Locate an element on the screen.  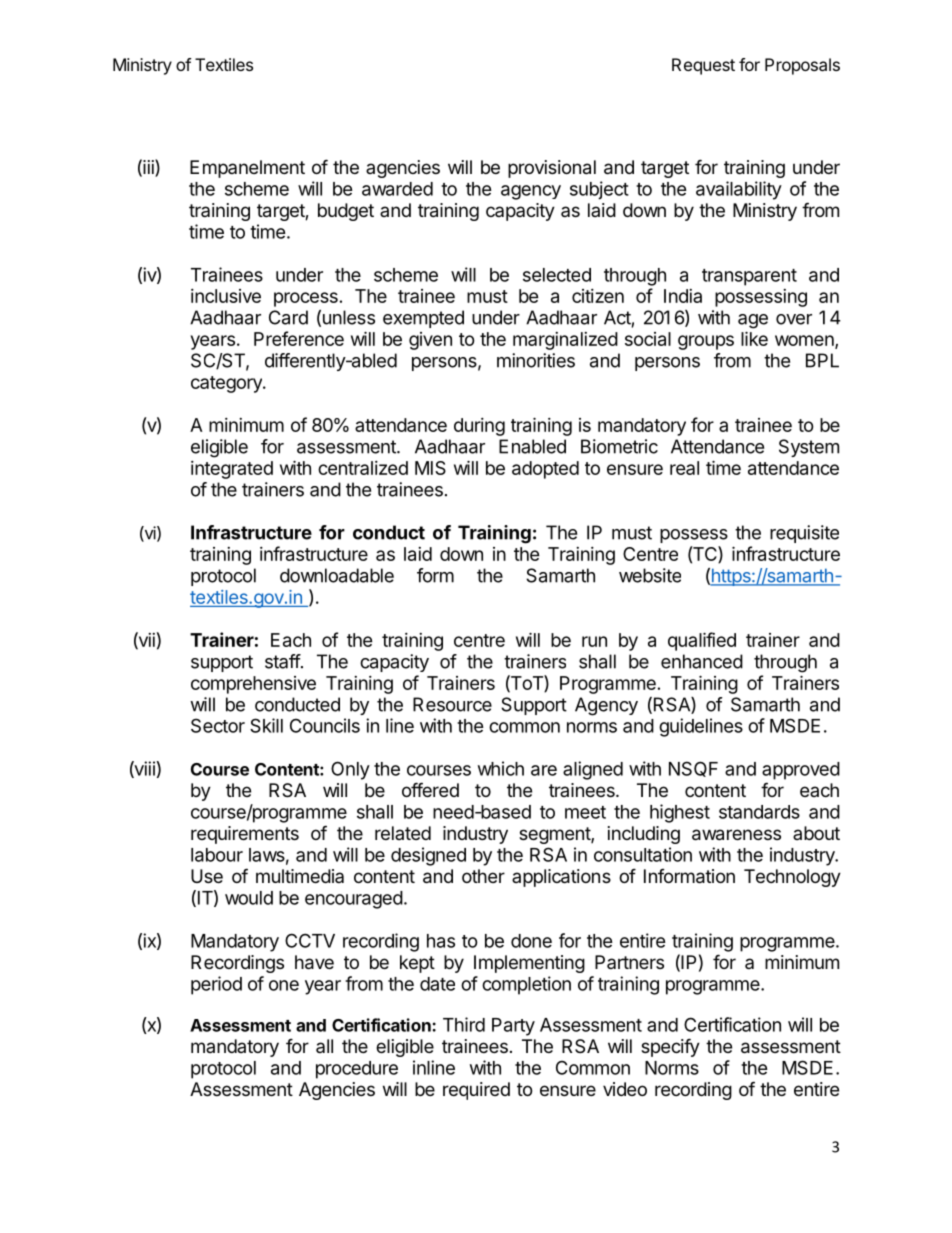
Request is located at coordinates (703, 66).
